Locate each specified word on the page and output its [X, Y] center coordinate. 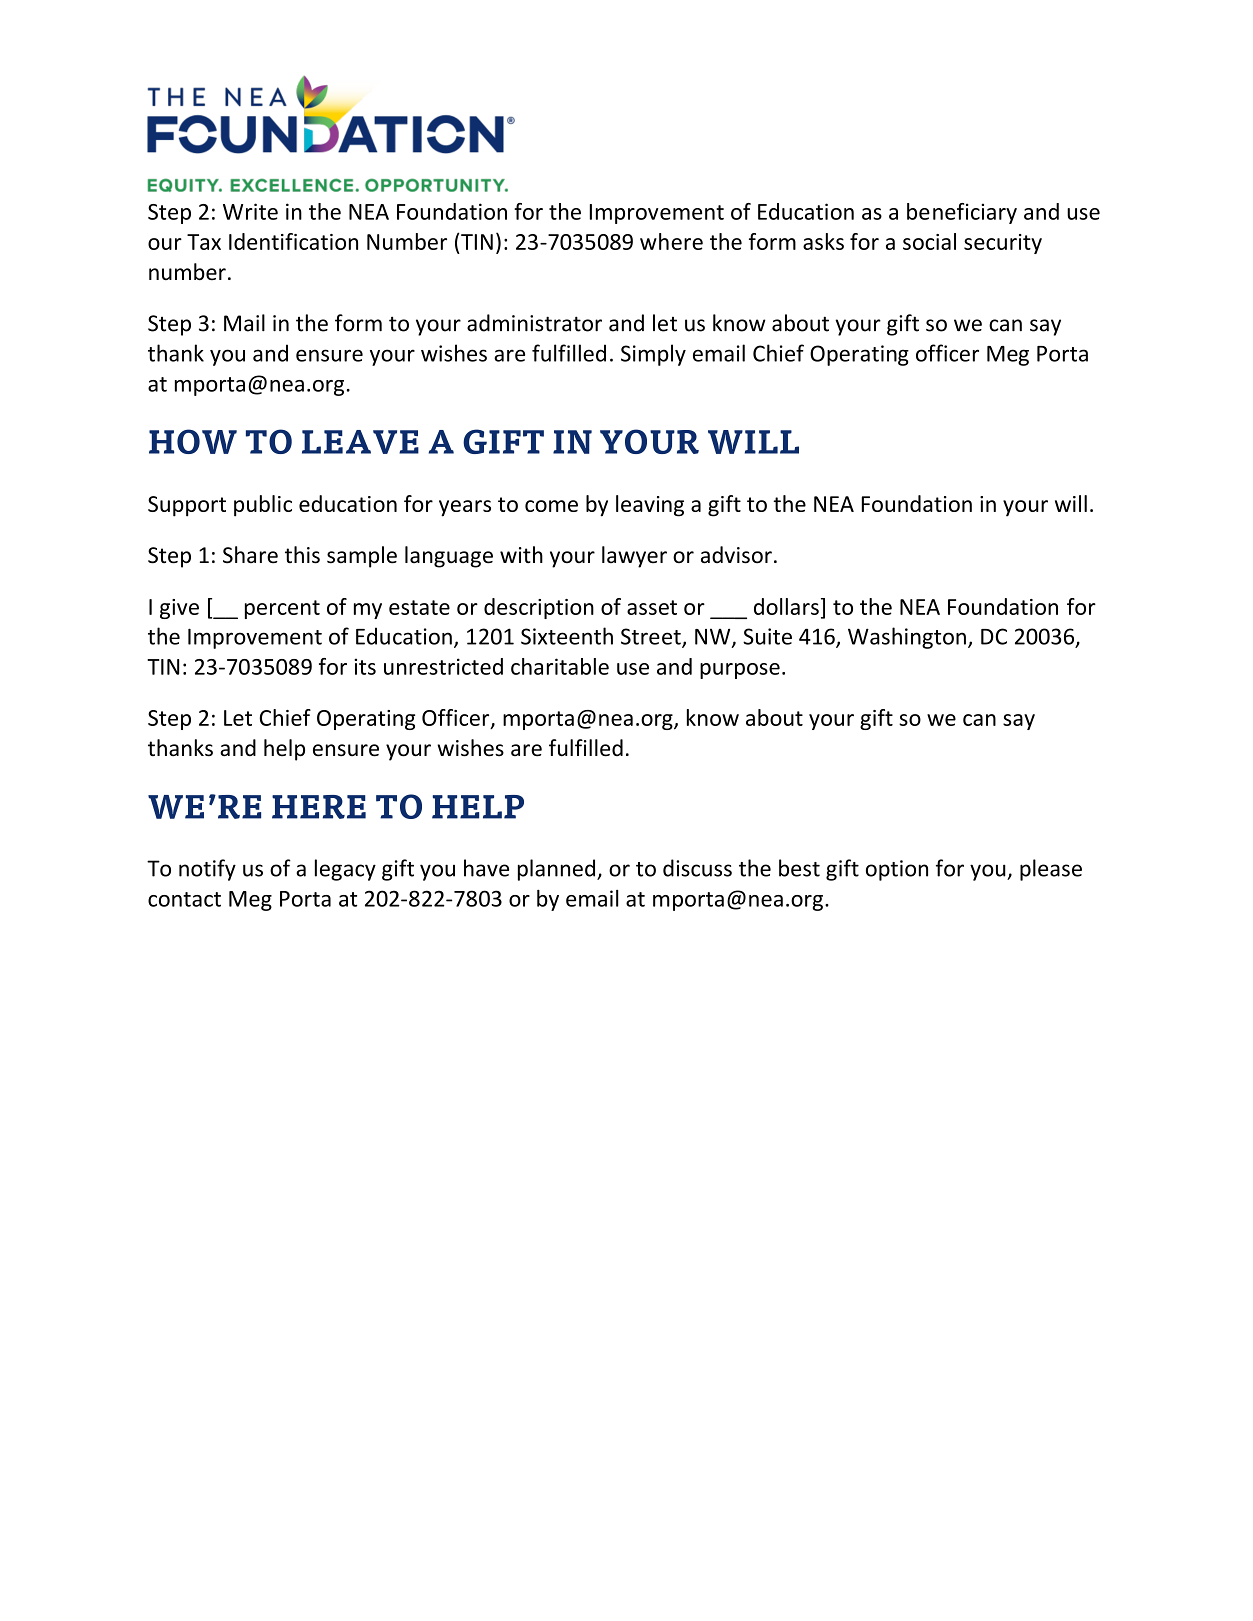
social [929, 241]
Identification [293, 241]
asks [823, 241]
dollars [786, 606]
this [302, 555]
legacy [345, 870]
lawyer [634, 557]
